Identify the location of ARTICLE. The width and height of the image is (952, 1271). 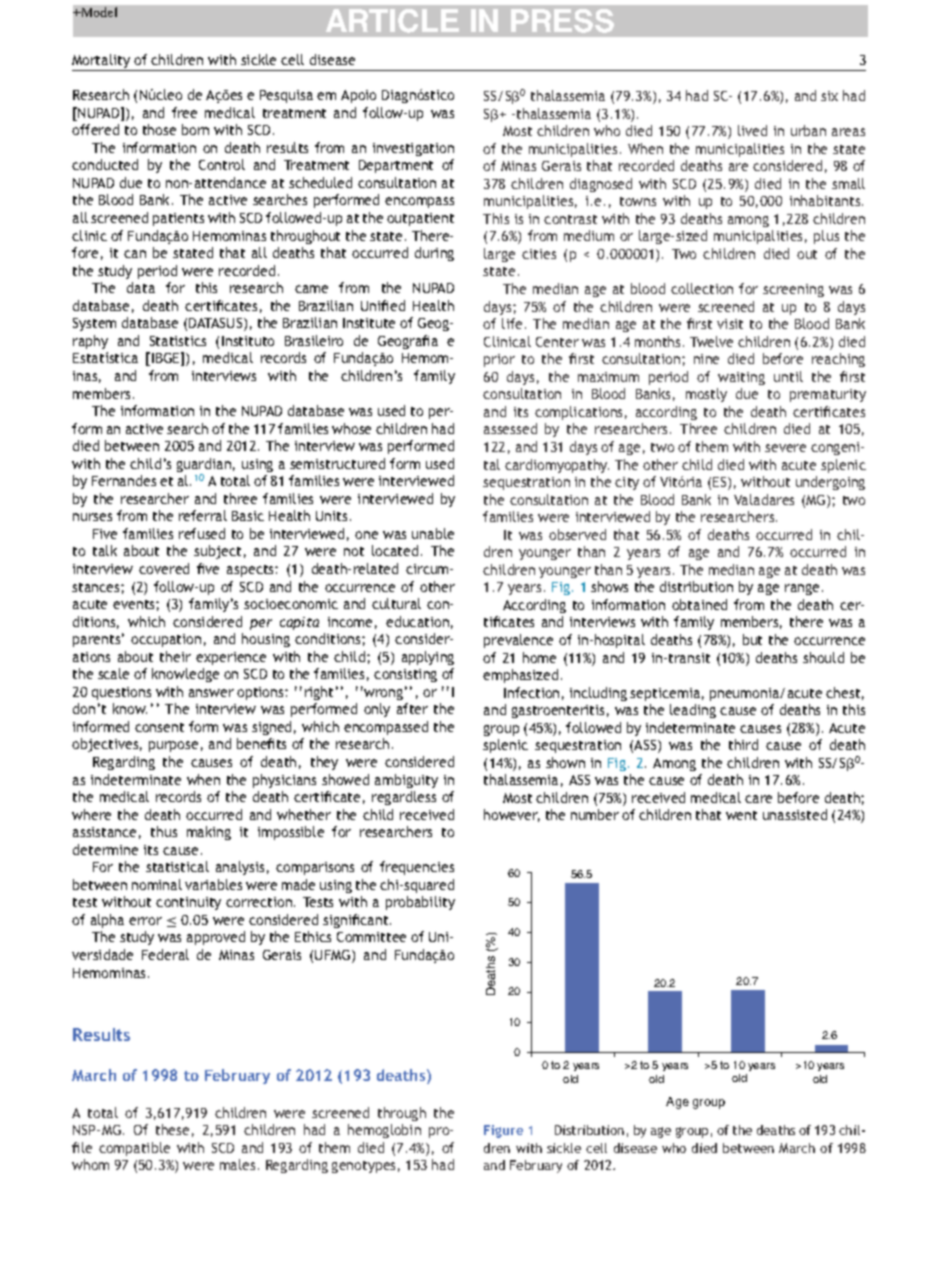
(392, 21).
